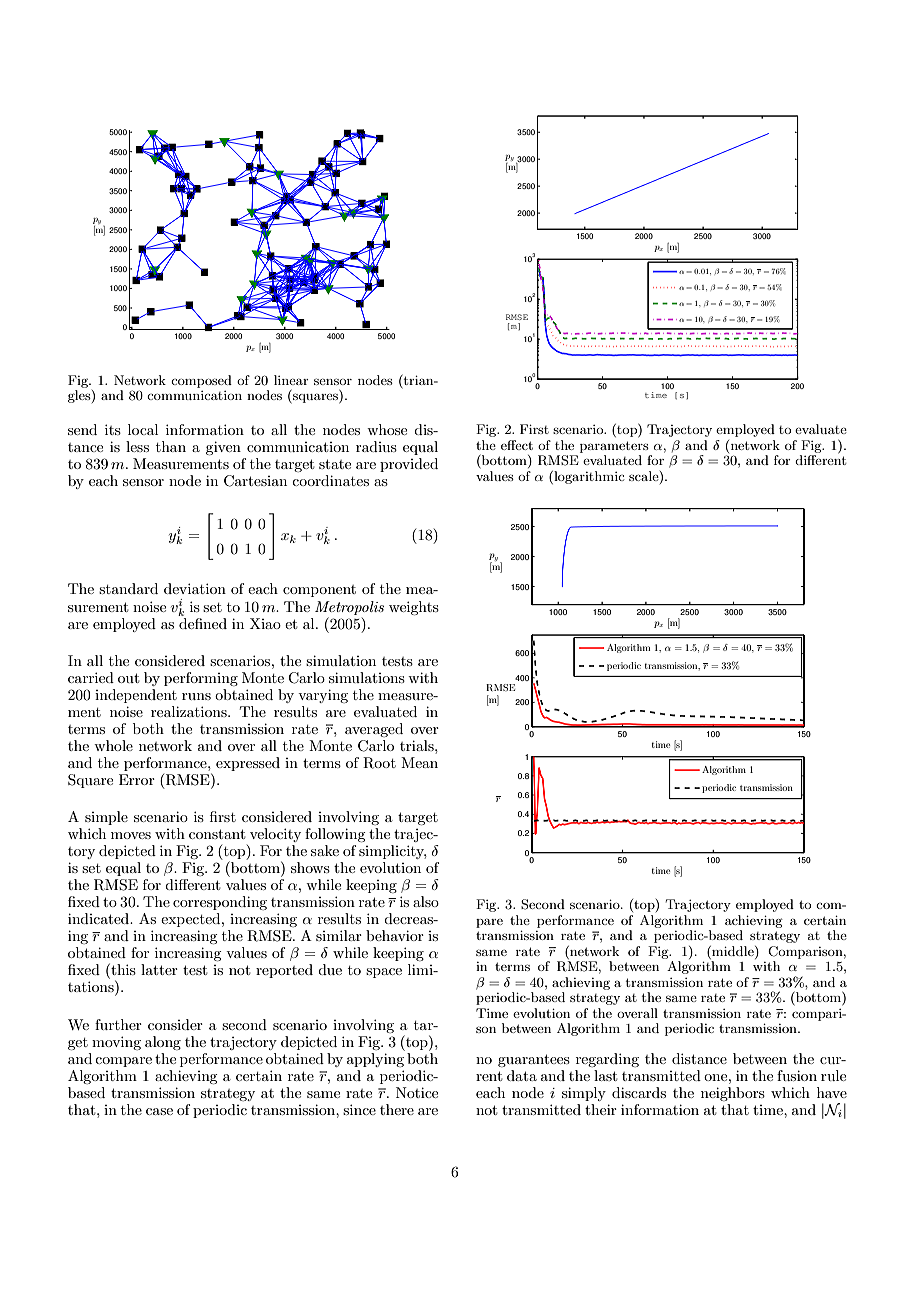 The height and width of the page is (1308, 924). I want to click on also, so click(426, 901).
